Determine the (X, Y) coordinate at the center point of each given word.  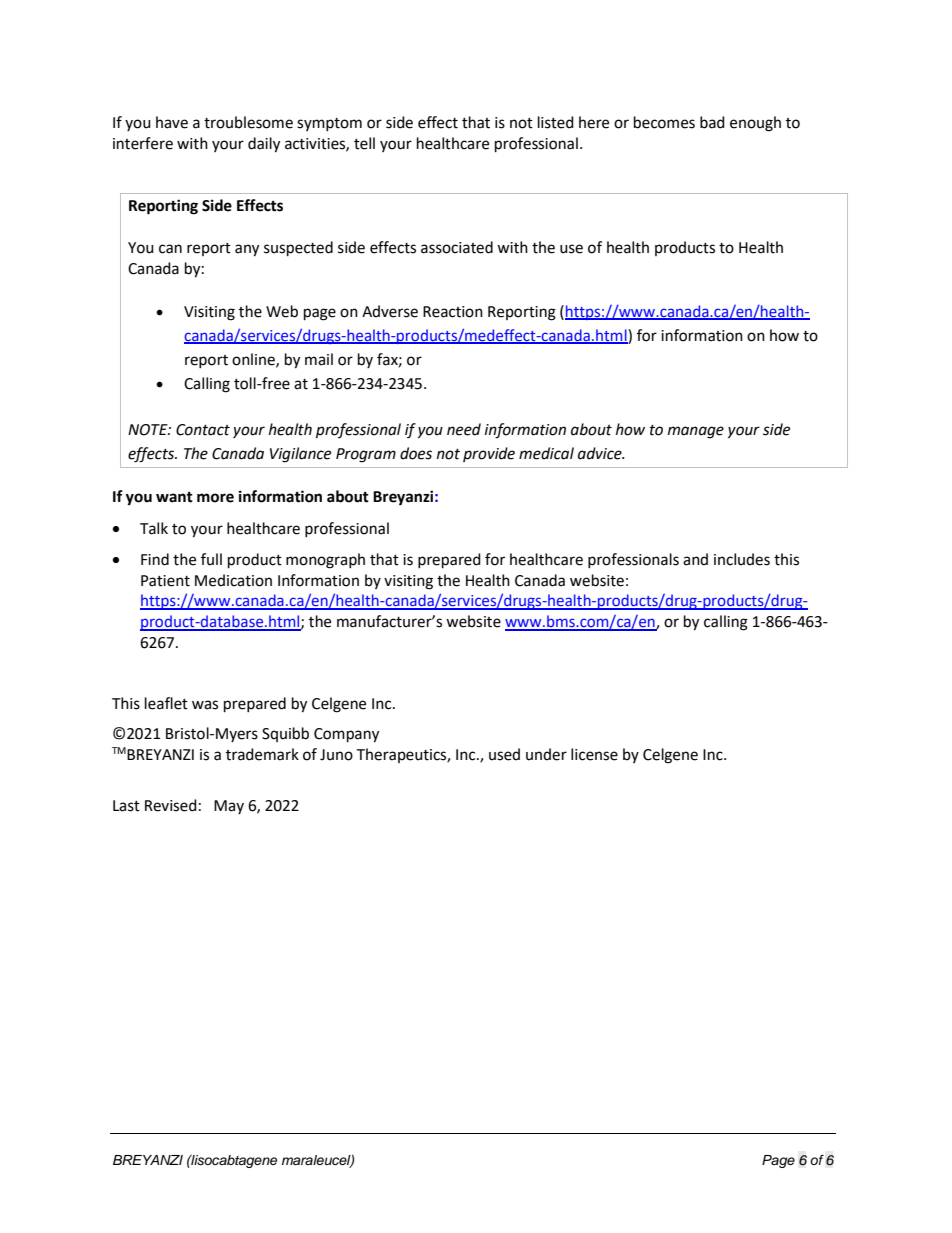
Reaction (453, 312)
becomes (664, 122)
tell (364, 143)
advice (601, 453)
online (254, 360)
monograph (325, 561)
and (695, 559)
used (504, 754)
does (416, 453)
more (215, 498)
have (172, 122)
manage (696, 432)
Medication (233, 580)
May (229, 807)
